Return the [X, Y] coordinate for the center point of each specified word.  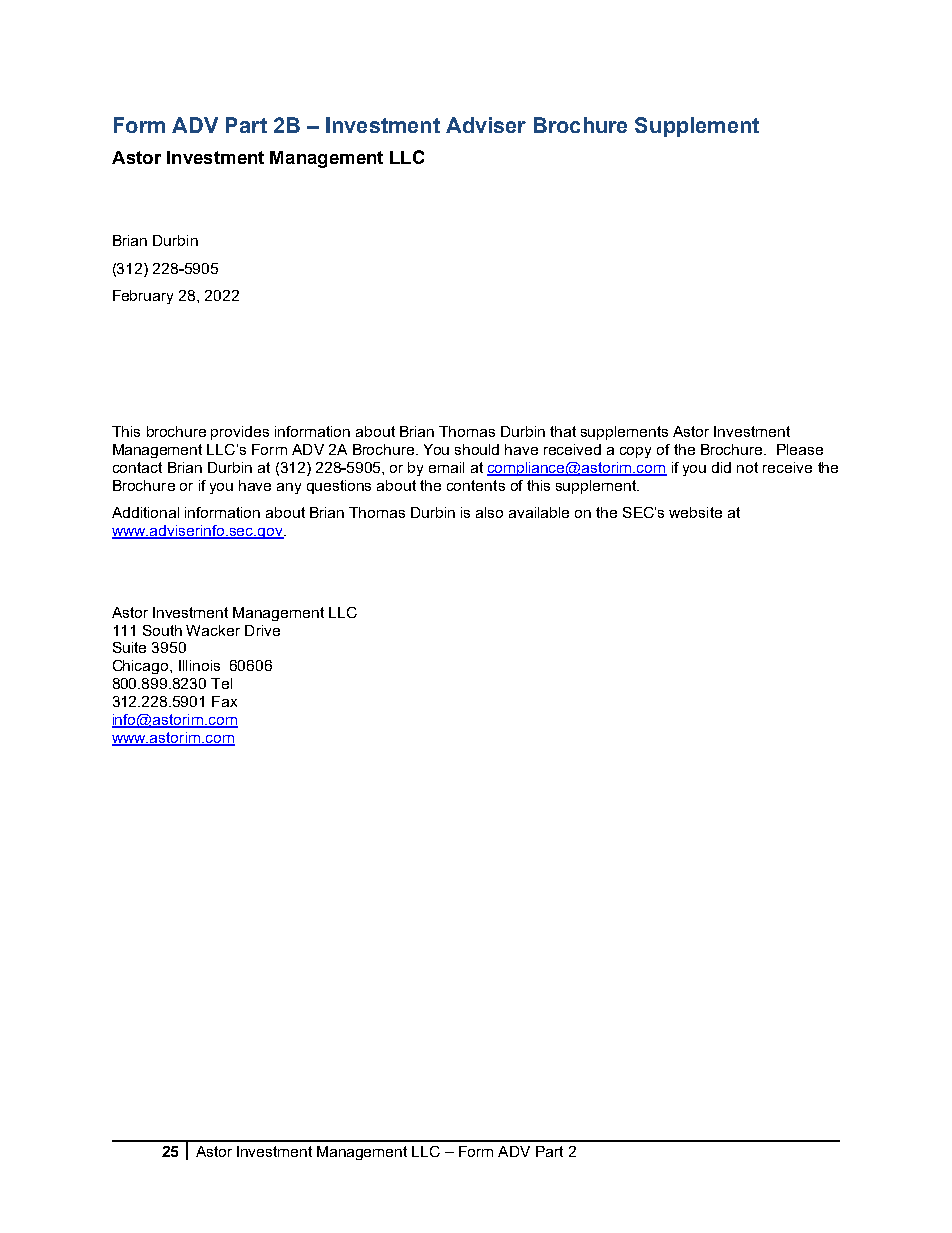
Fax [224, 701]
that [563, 431]
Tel [221, 683]
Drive [262, 630]
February [143, 297]
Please [800, 449]
